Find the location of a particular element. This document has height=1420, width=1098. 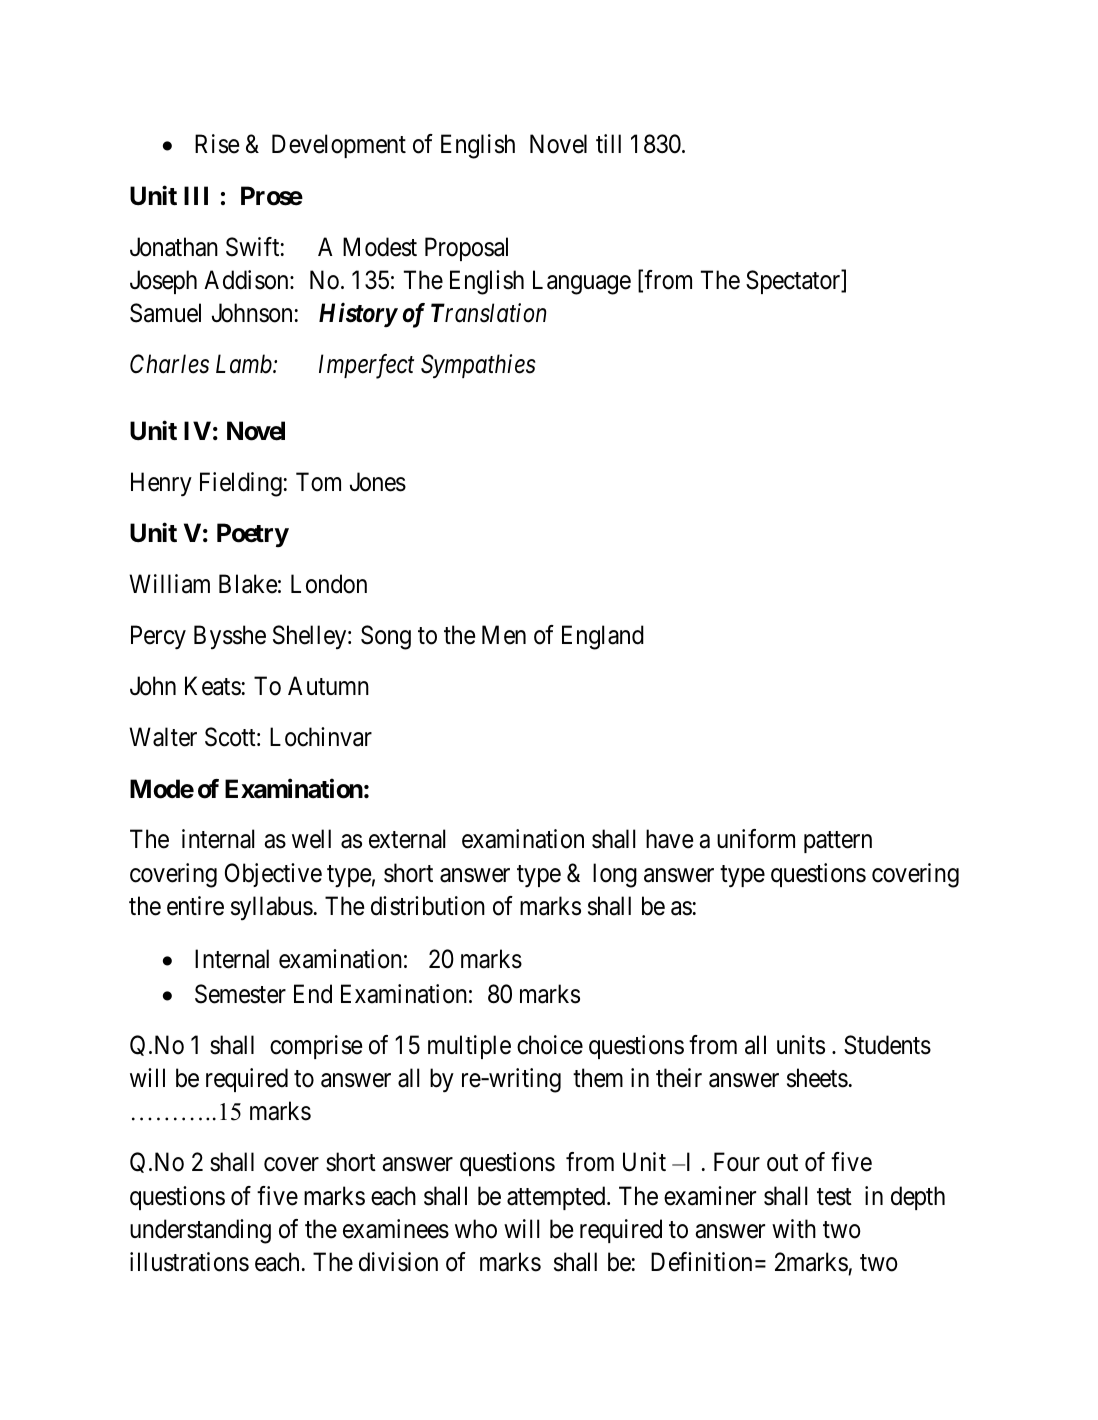

till is located at coordinates (608, 143).
